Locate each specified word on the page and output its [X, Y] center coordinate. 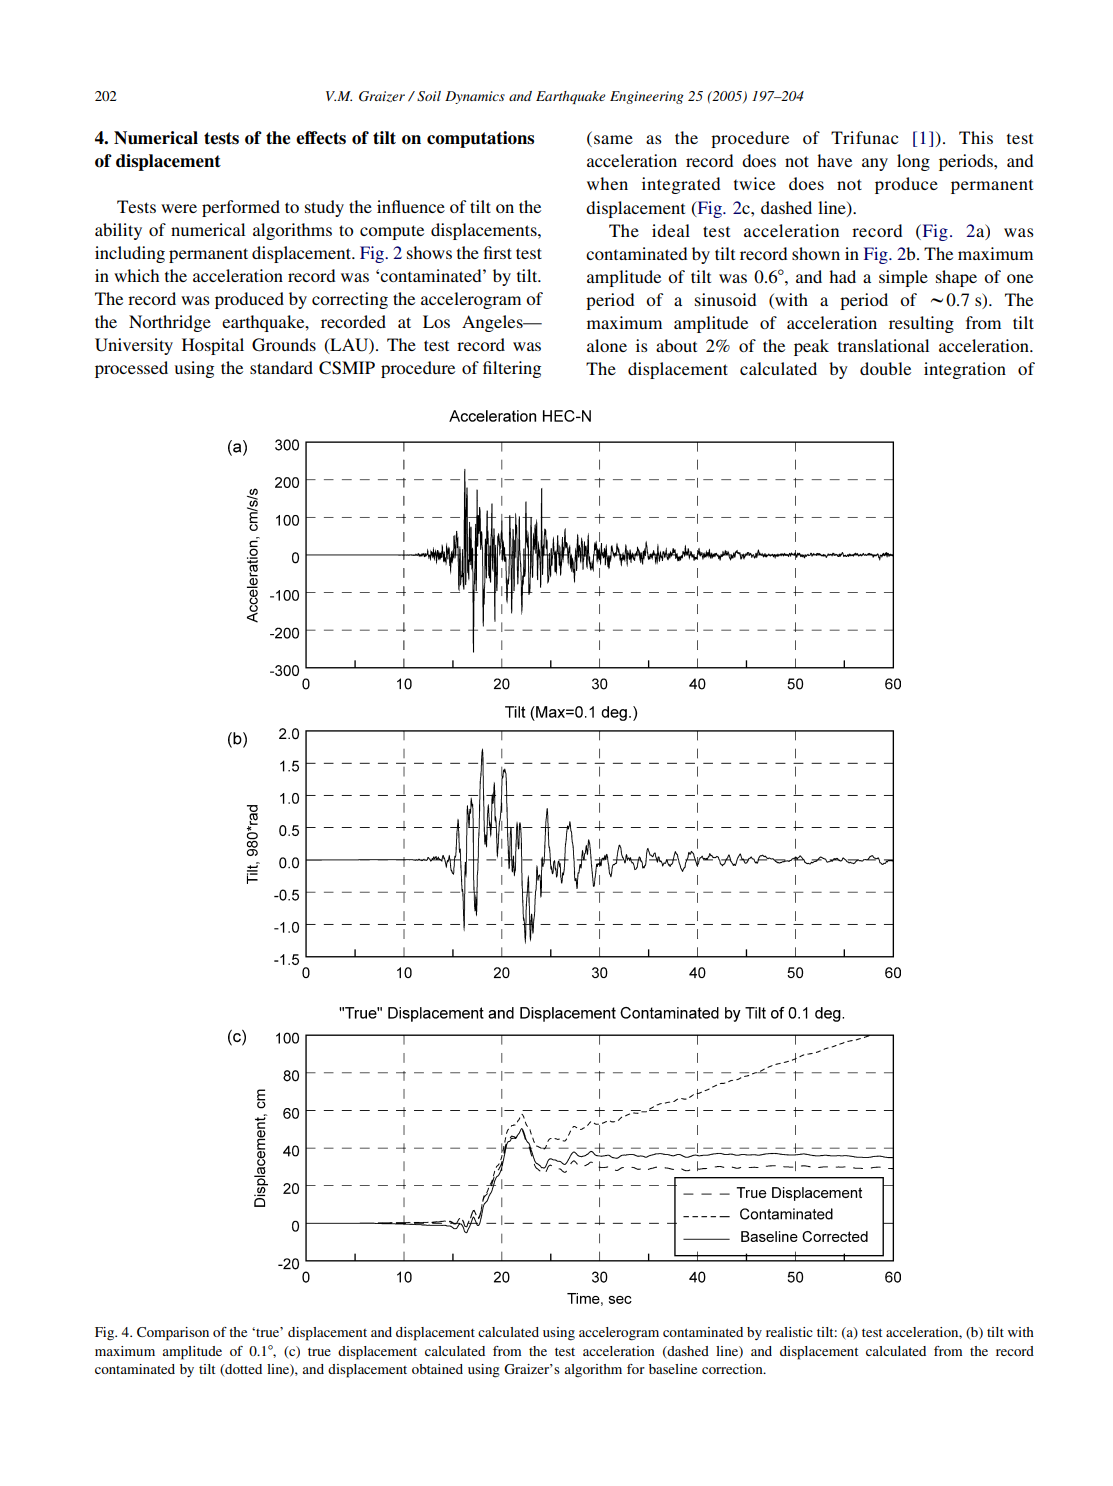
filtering [512, 369]
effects [321, 138]
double [885, 368]
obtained [437, 1369]
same [613, 139]
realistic [789, 1332]
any [875, 164]
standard [281, 367]
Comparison [173, 1334]
